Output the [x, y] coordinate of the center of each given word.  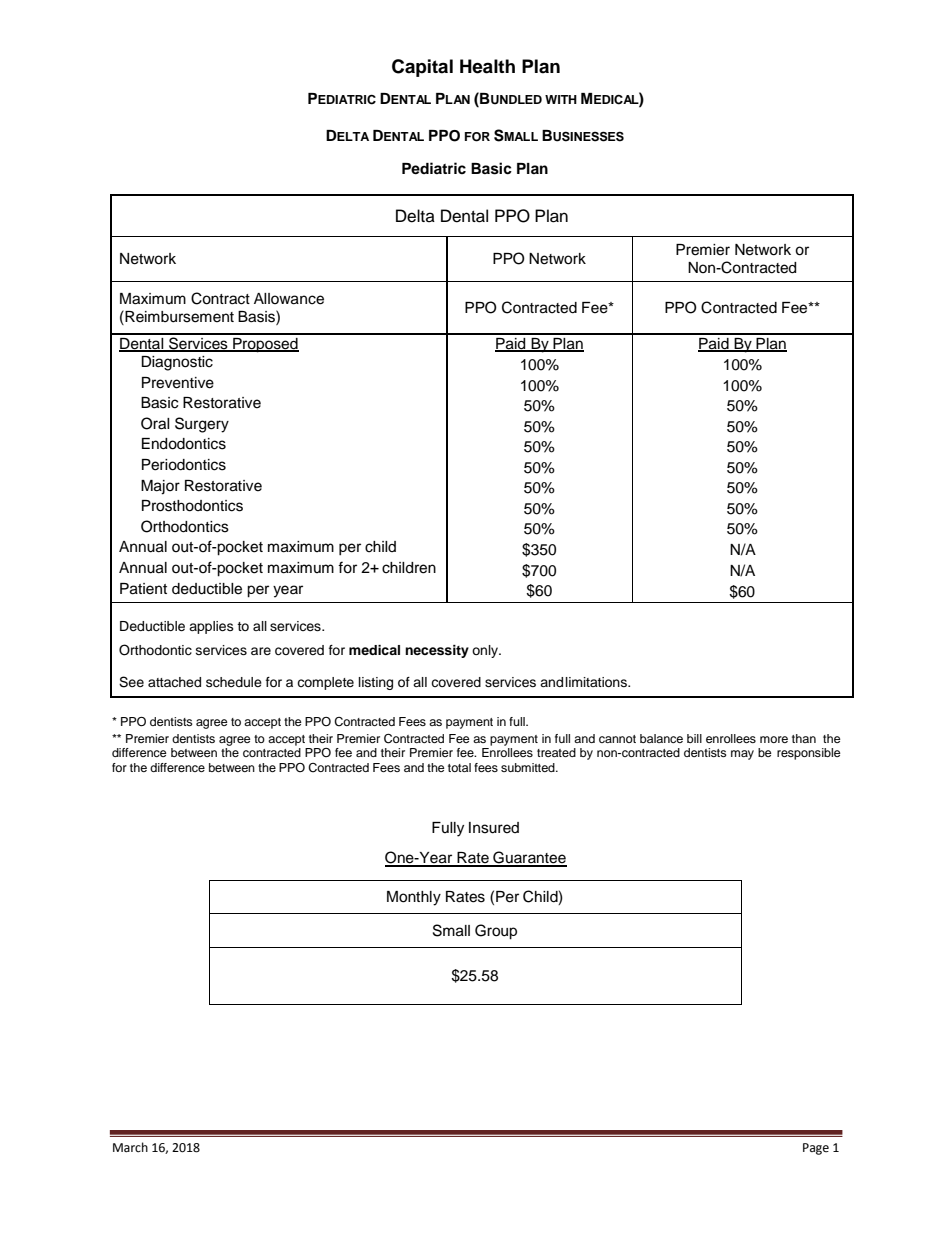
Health [487, 66]
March [130, 1147]
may [742, 755]
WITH [561, 99]
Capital [422, 68]
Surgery [202, 425]
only [486, 651]
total [459, 767]
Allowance [289, 299]
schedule [234, 682]
